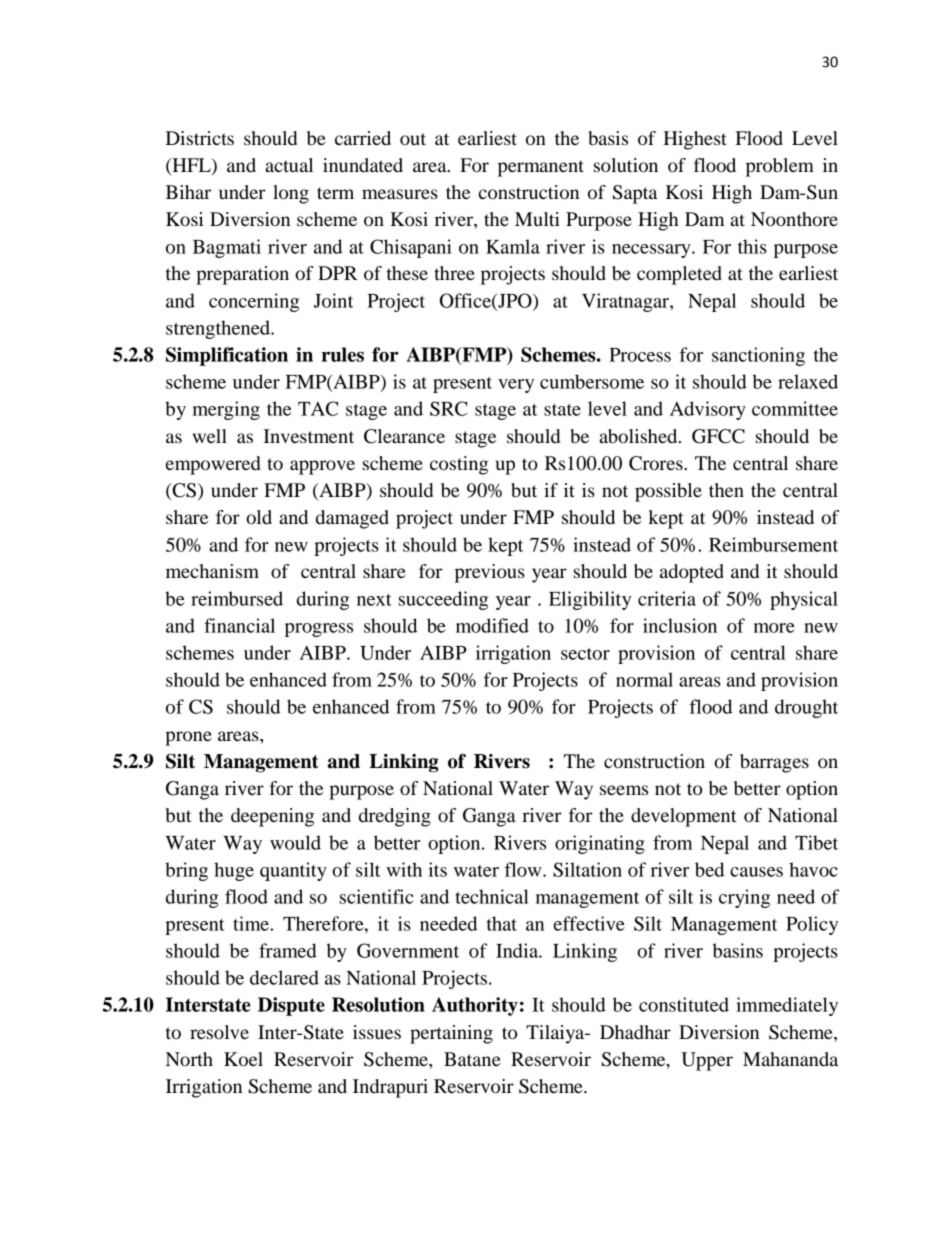  I want to click on modified, so click(492, 625).
